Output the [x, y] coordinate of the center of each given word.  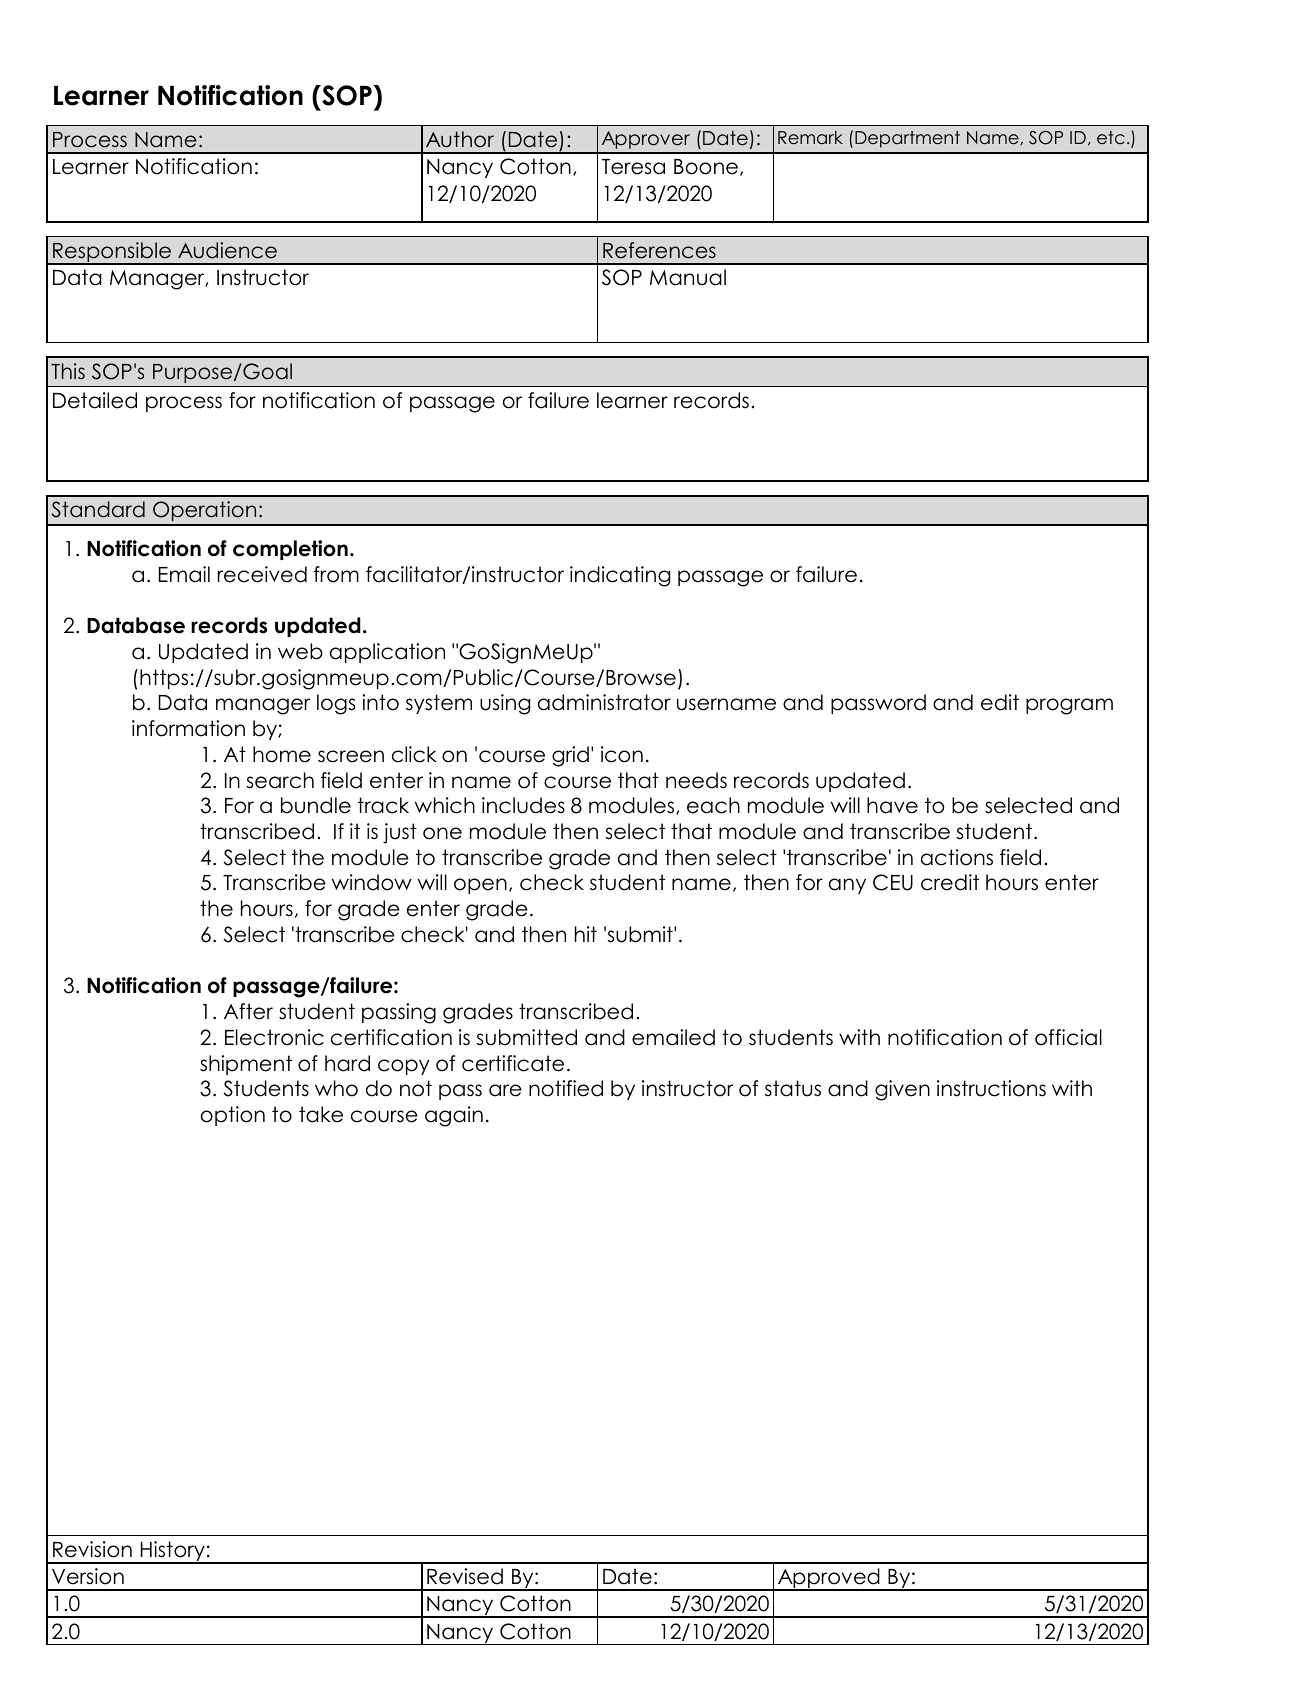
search [280, 780]
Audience [227, 250]
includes [523, 805]
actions [957, 857]
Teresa [633, 167]
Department [907, 139]
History [173, 1552]
